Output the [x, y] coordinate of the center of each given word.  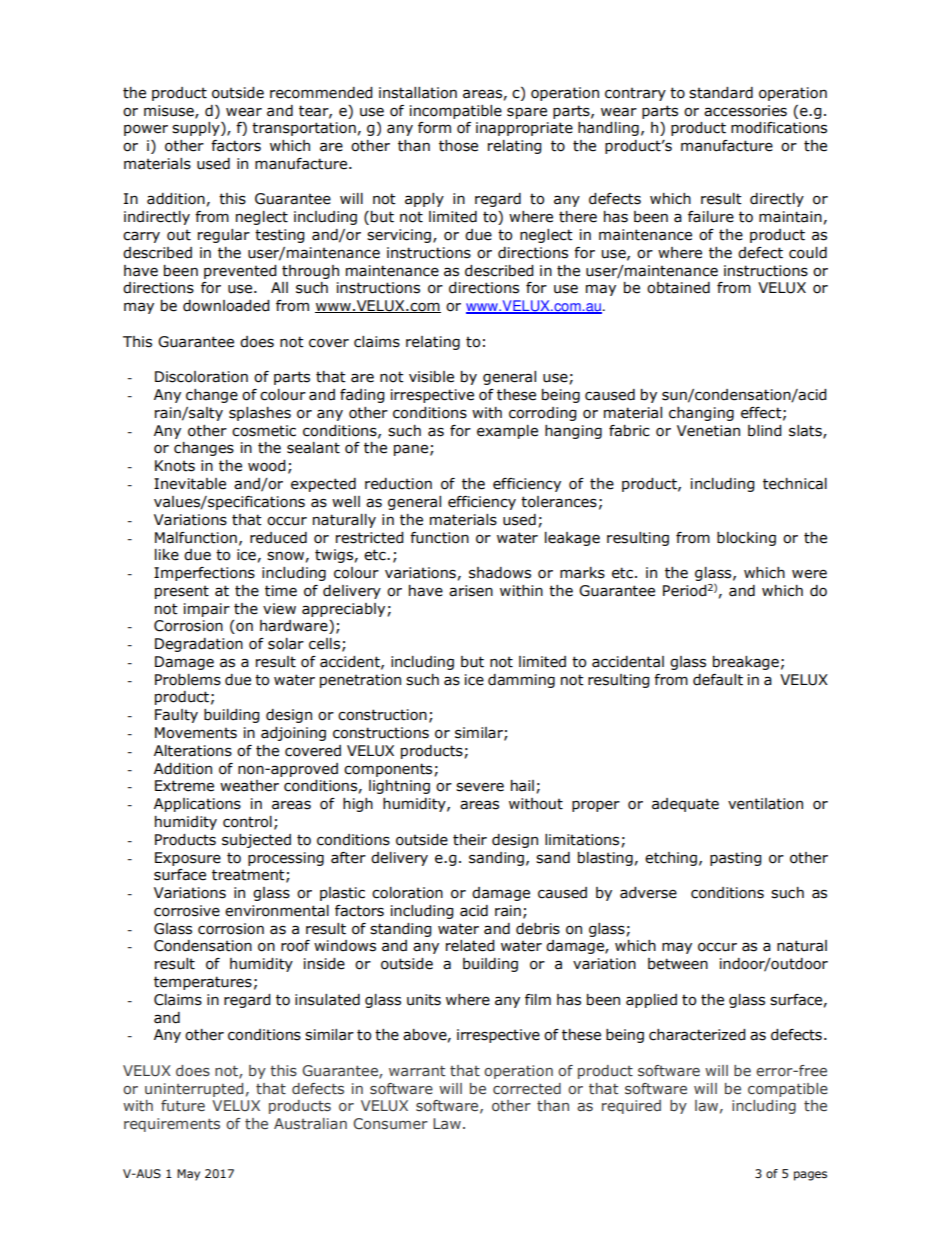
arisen [471, 591]
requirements [172, 1125]
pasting [736, 859]
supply [197, 129]
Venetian [708, 431]
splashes [260, 414]
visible [431, 377]
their [470, 840]
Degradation [199, 645]
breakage [746, 663]
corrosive [187, 911]
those [458, 146]
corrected [527, 1088]
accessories [745, 111]
